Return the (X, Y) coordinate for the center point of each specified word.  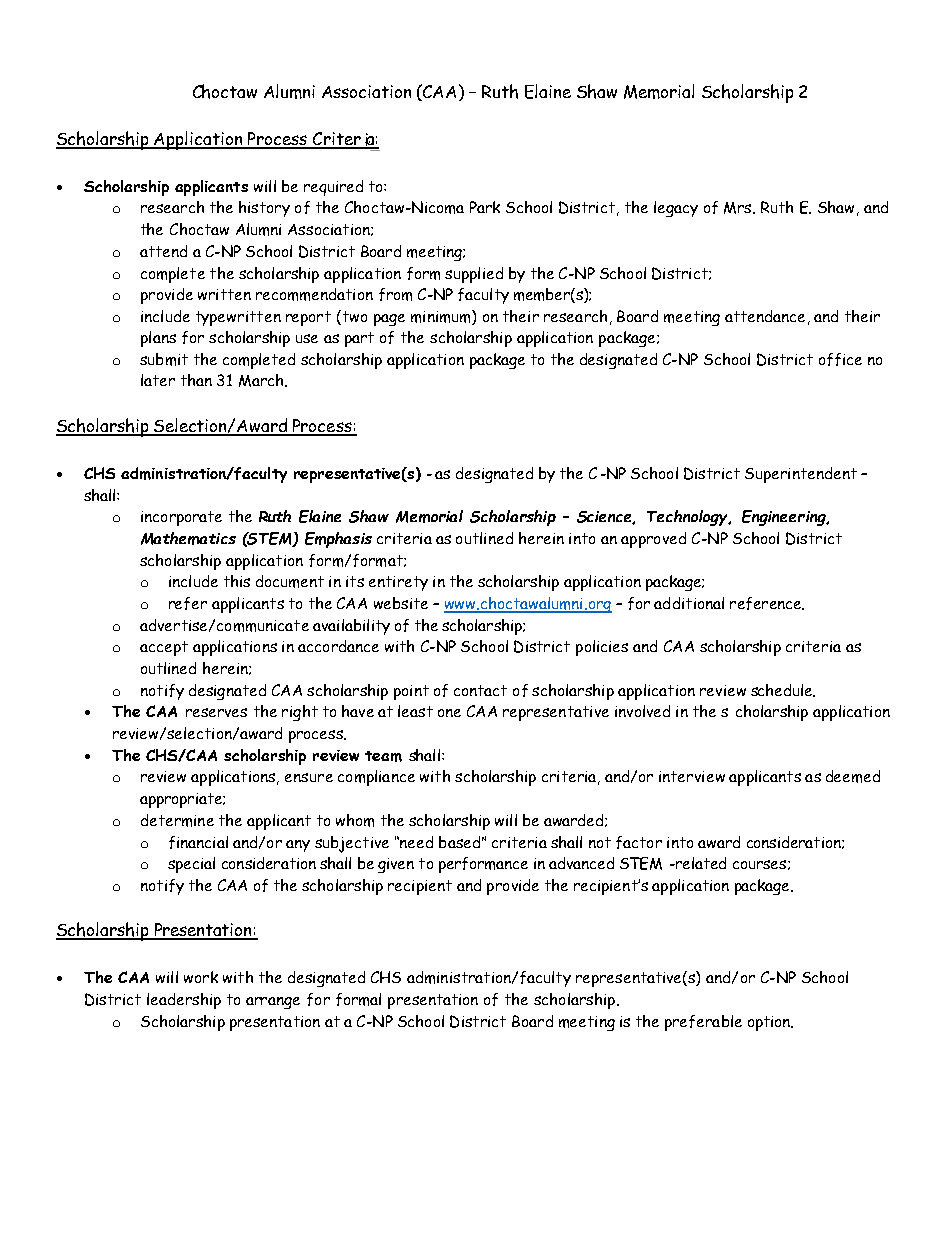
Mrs (739, 208)
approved (653, 540)
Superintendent (801, 475)
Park (485, 207)
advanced (581, 863)
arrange (273, 1003)
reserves (216, 712)
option (770, 1023)
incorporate (181, 518)
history (264, 209)
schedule (783, 690)
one (449, 713)
